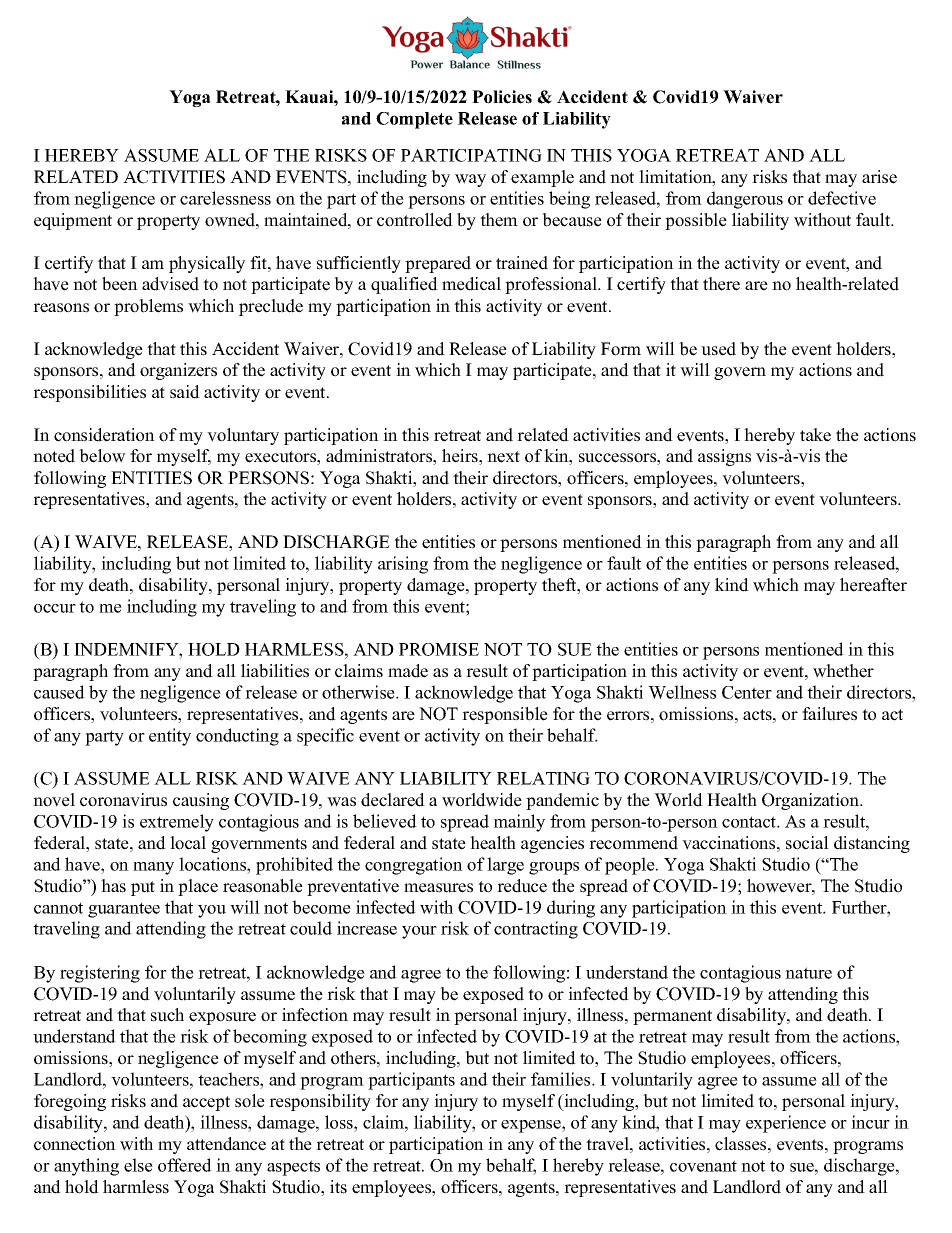 This document has width=952, height=1233. What do you see at coordinates (745, 200) in the document?
I see `dangerous` at bounding box center [745, 200].
